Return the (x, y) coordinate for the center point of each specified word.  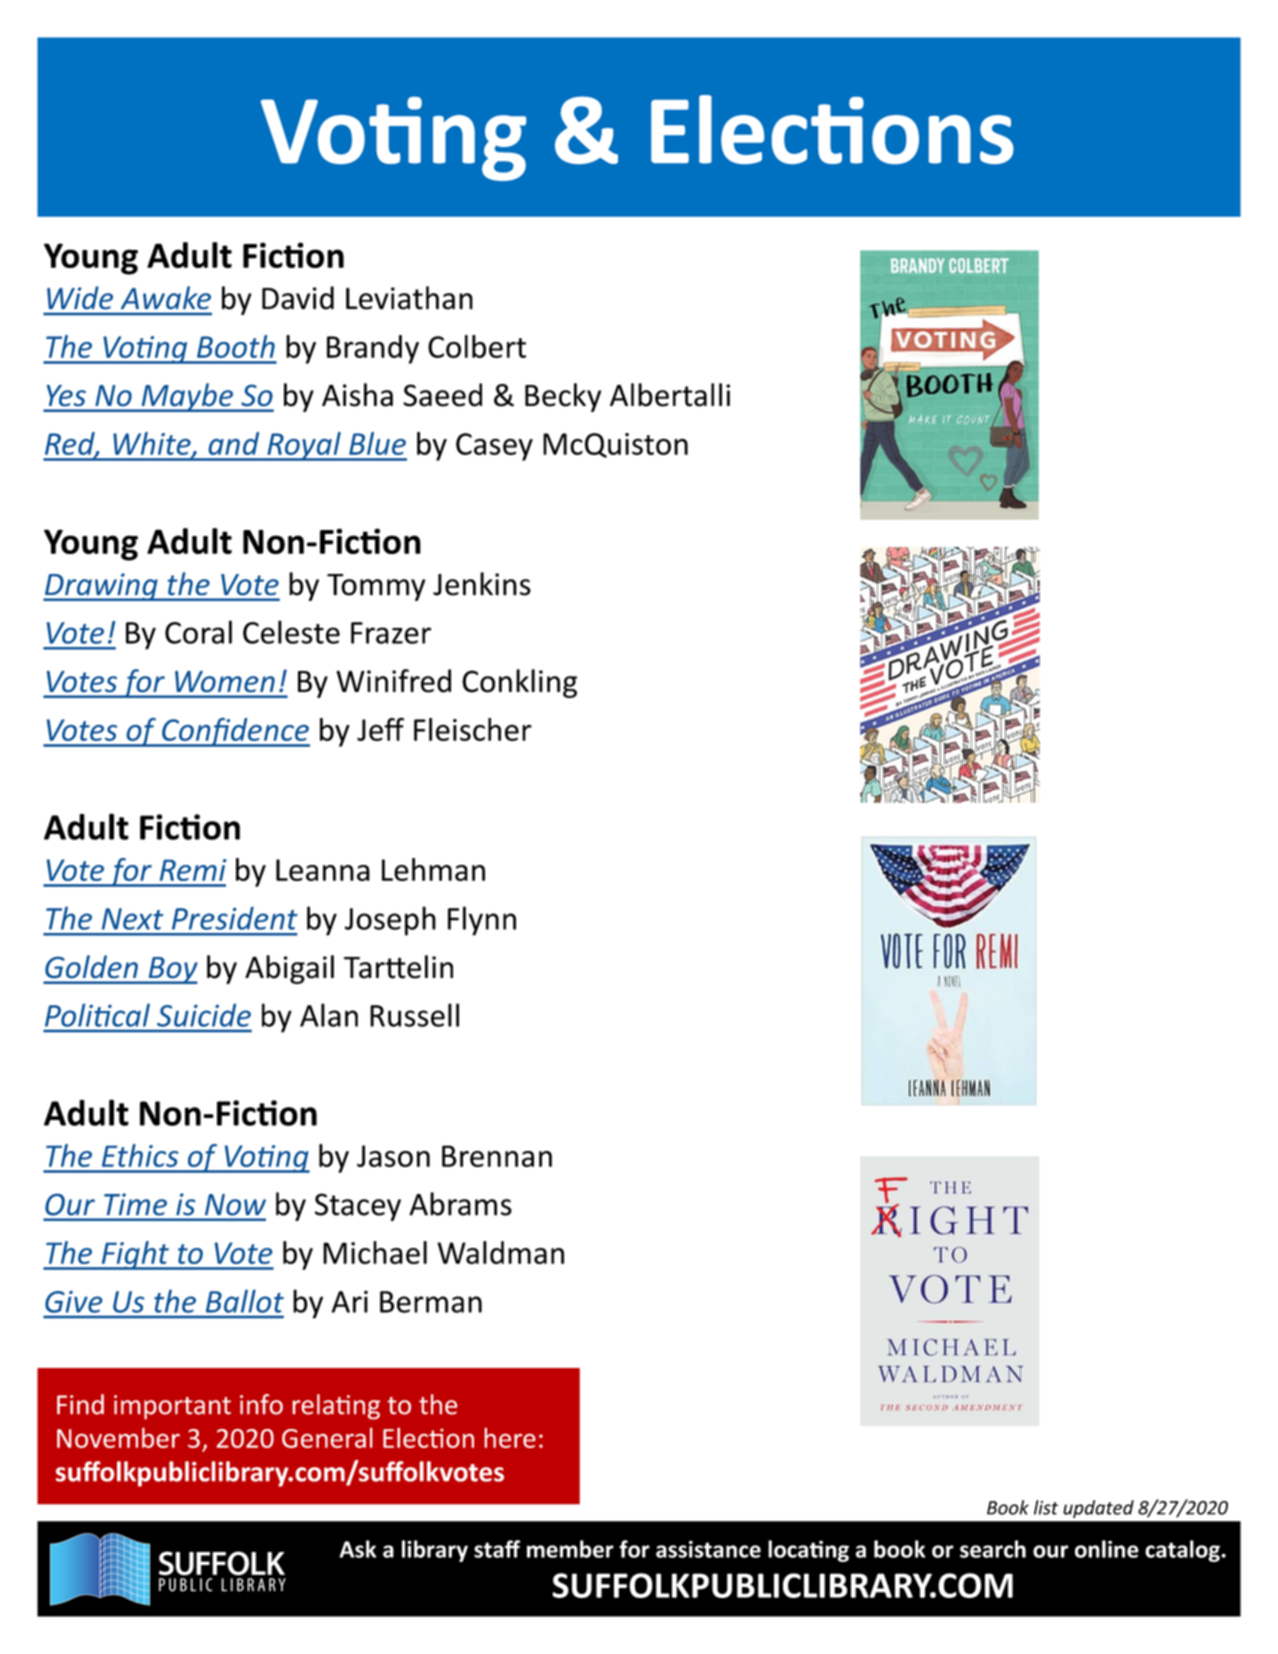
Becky (563, 397)
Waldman (500, 1252)
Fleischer (473, 729)
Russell (414, 1015)
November (118, 1438)
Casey (494, 447)
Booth (236, 346)
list (1046, 1507)
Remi (193, 870)
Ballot (245, 1301)
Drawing (101, 587)
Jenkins (482, 584)
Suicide (204, 1015)
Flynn (482, 921)
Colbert (477, 346)
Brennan (497, 1156)
